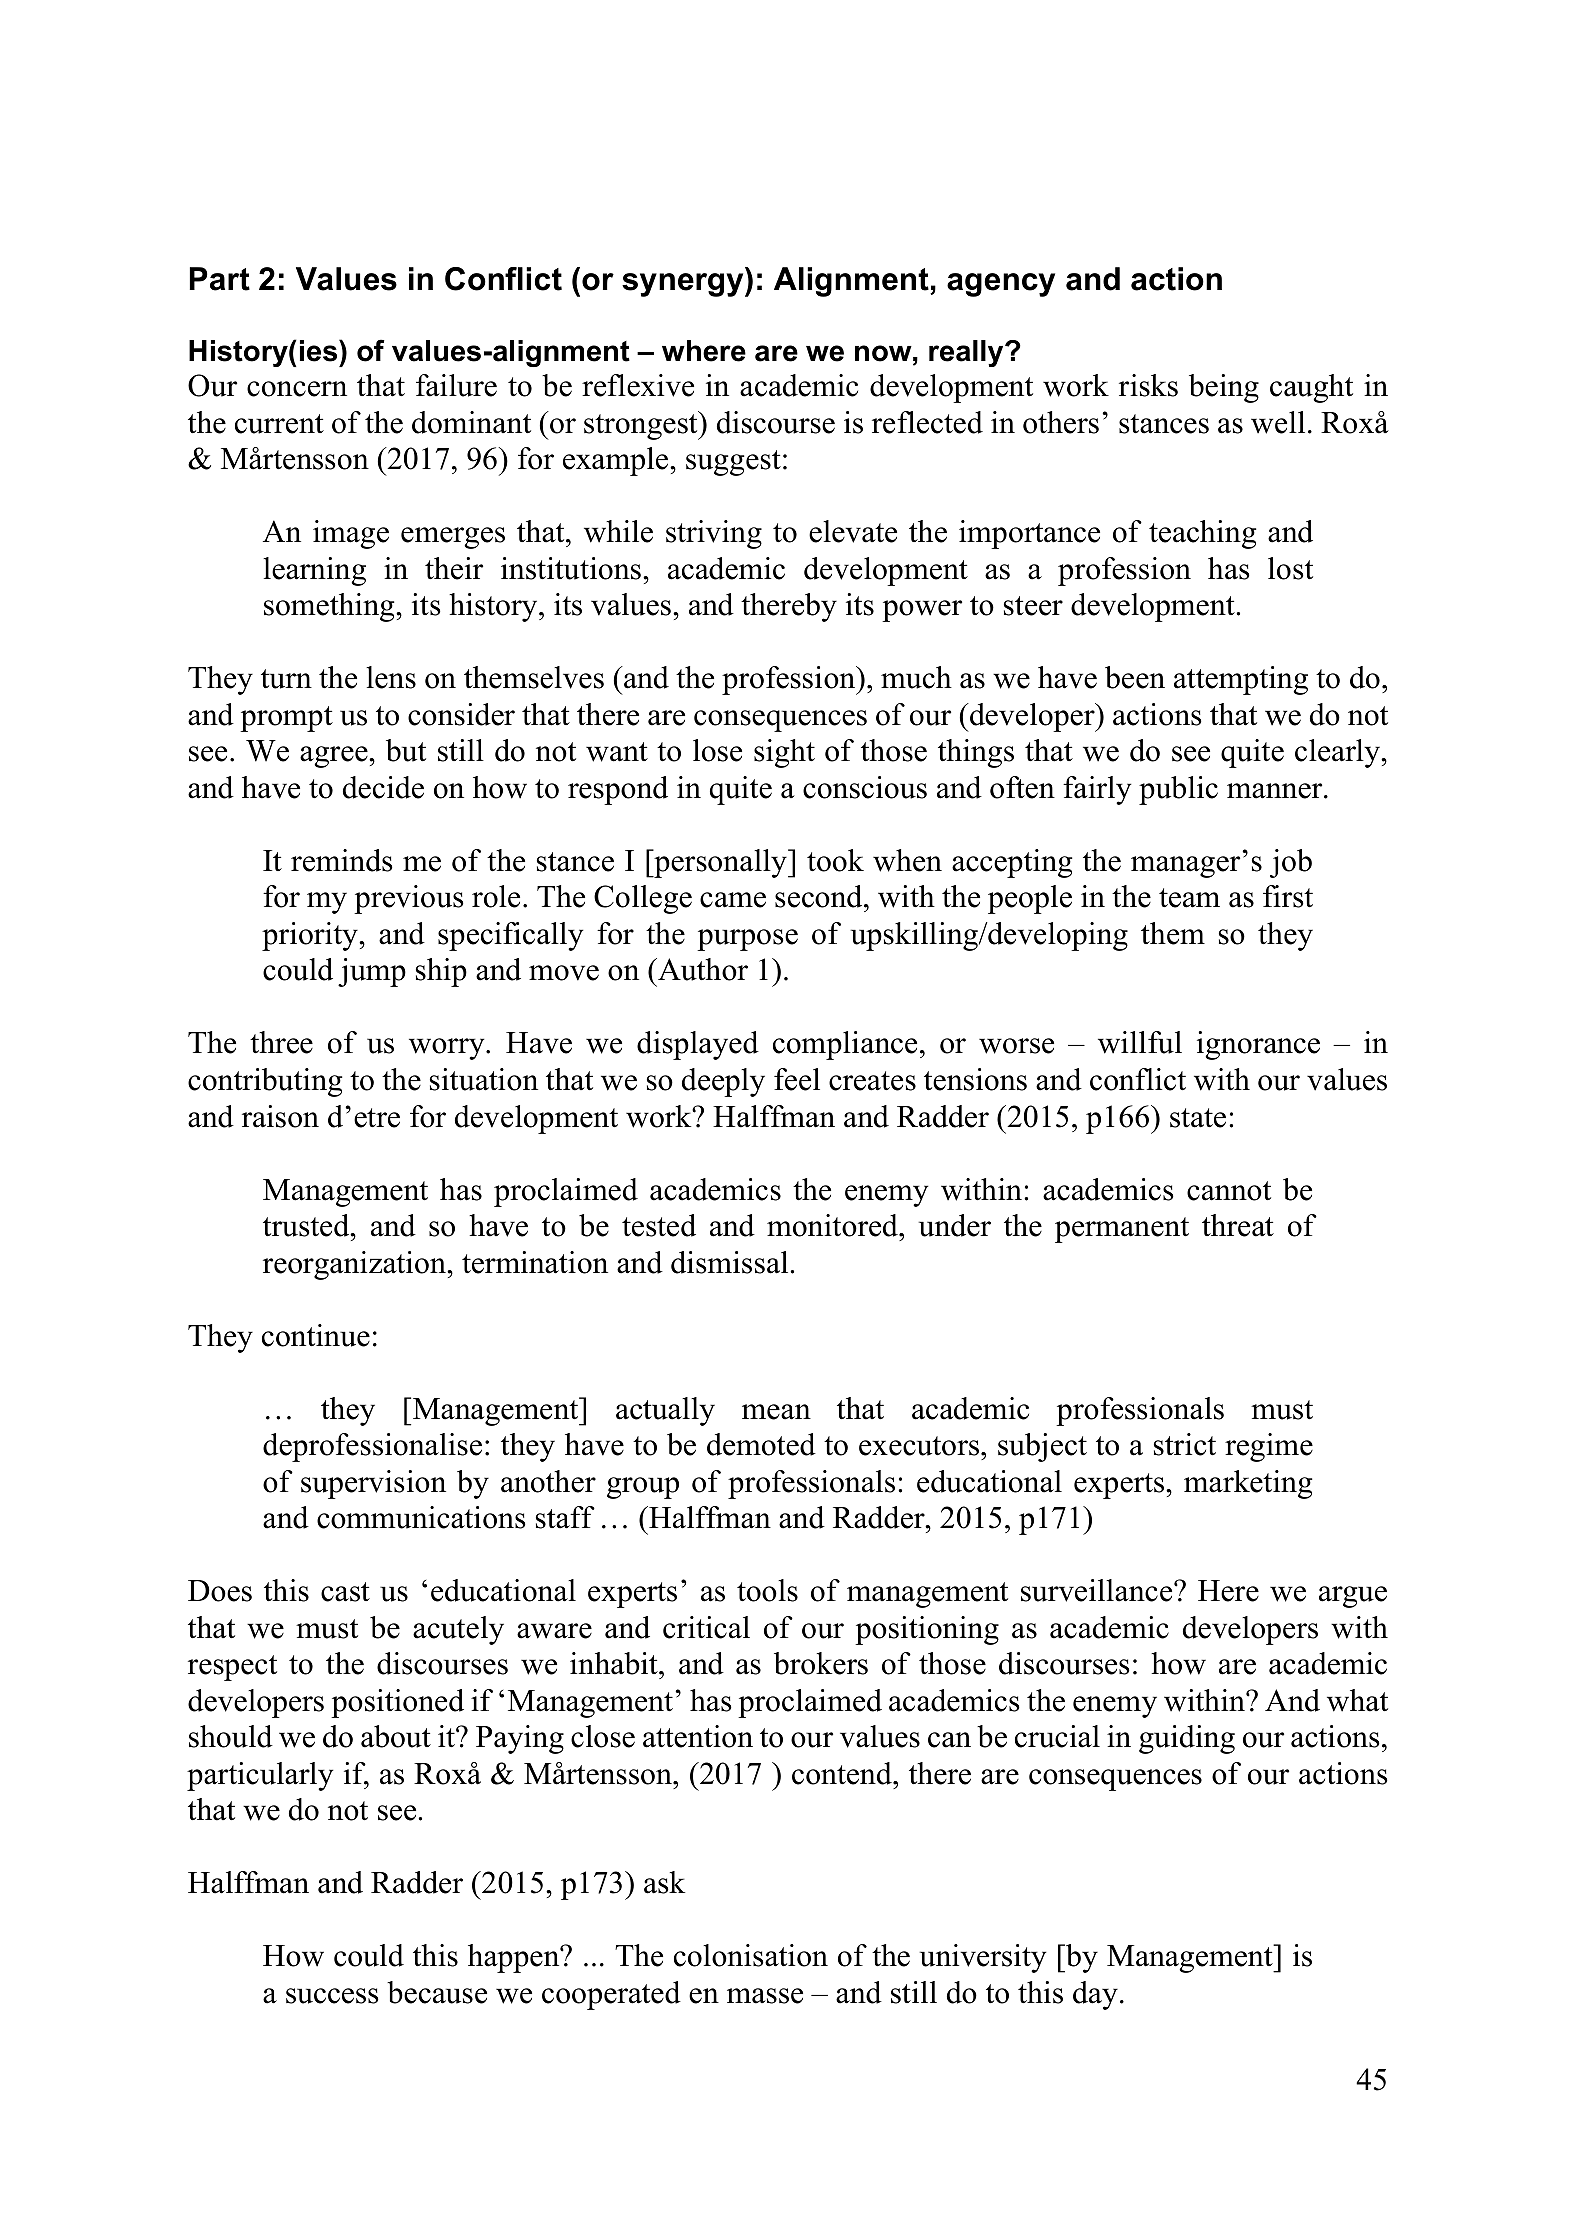  I want to click on tools, so click(767, 1590).
